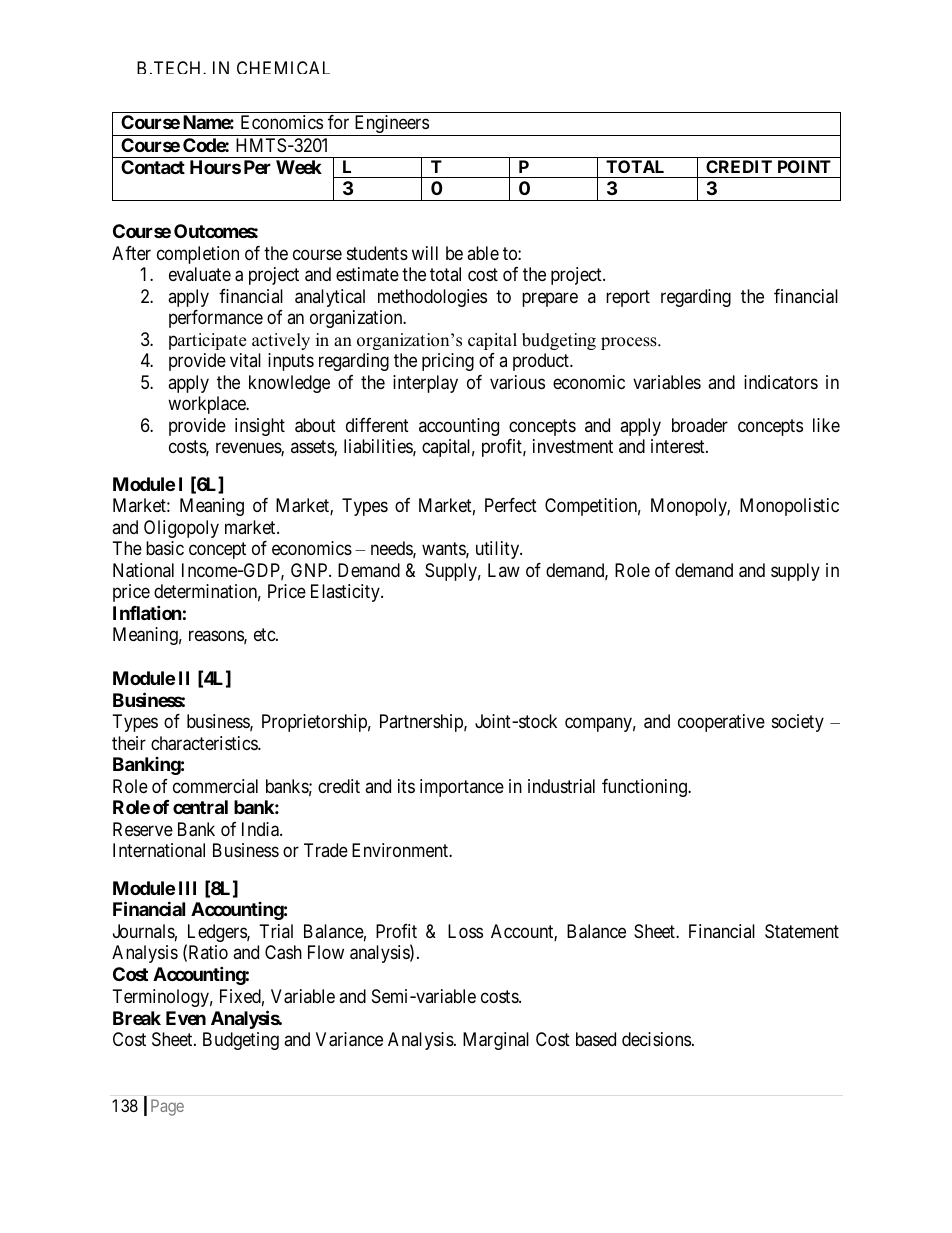  I want to click on Law, so click(504, 570).
